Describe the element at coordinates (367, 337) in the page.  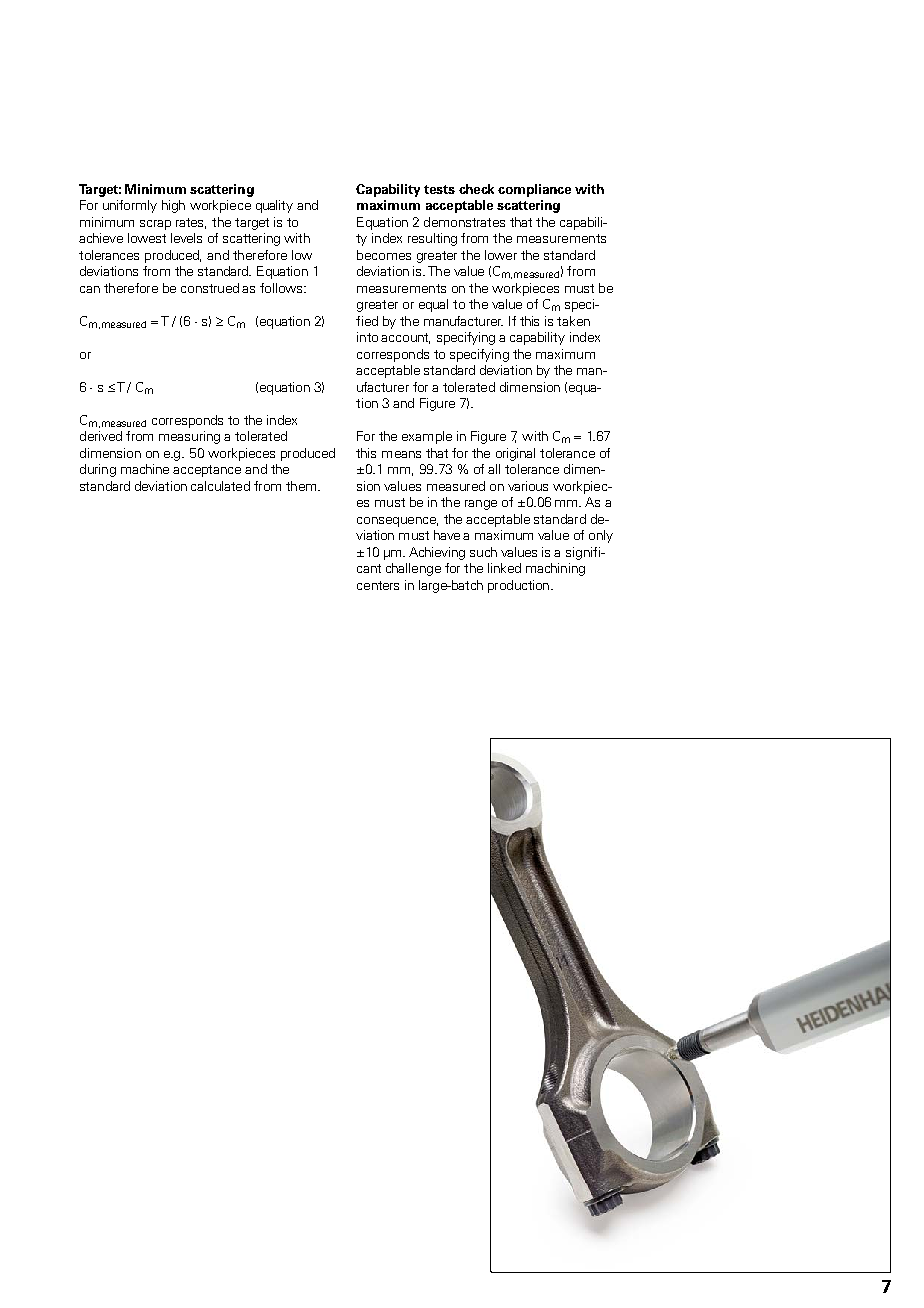
I see `into` at that location.
